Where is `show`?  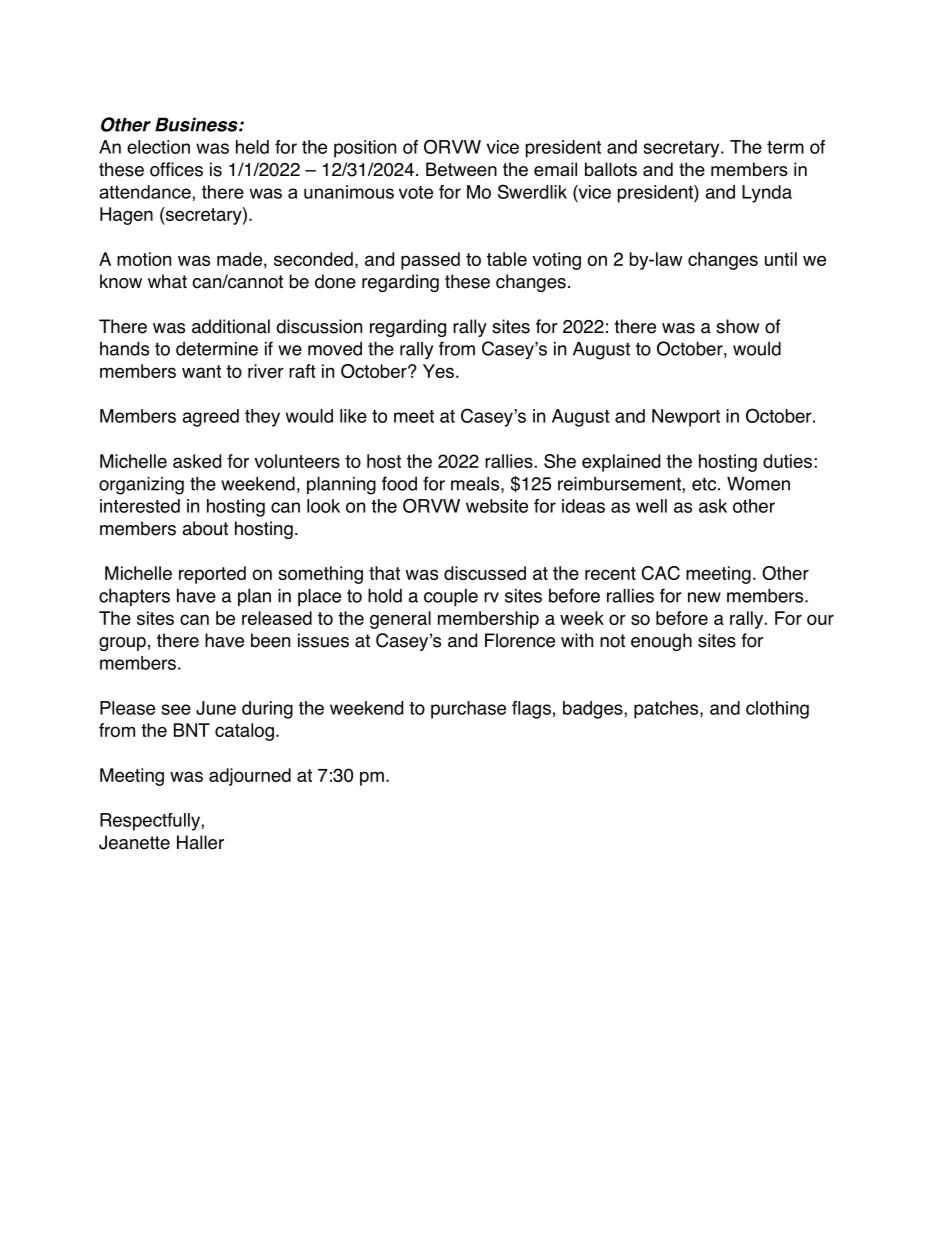
show is located at coordinates (738, 326).
